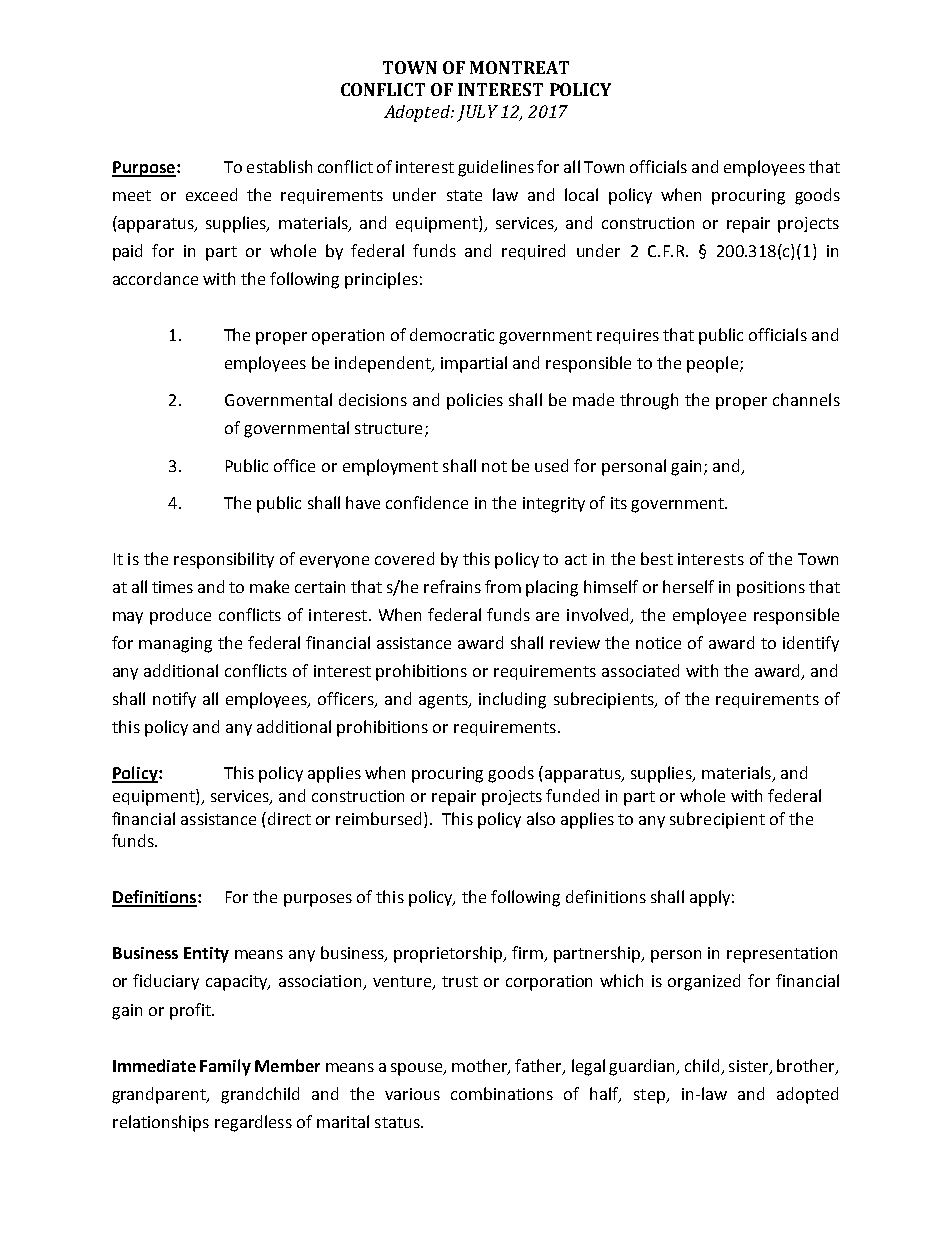 The height and width of the document is (1233, 952). Describe the element at coordinates (289, 818) in the document. I see `direct` at that location.
